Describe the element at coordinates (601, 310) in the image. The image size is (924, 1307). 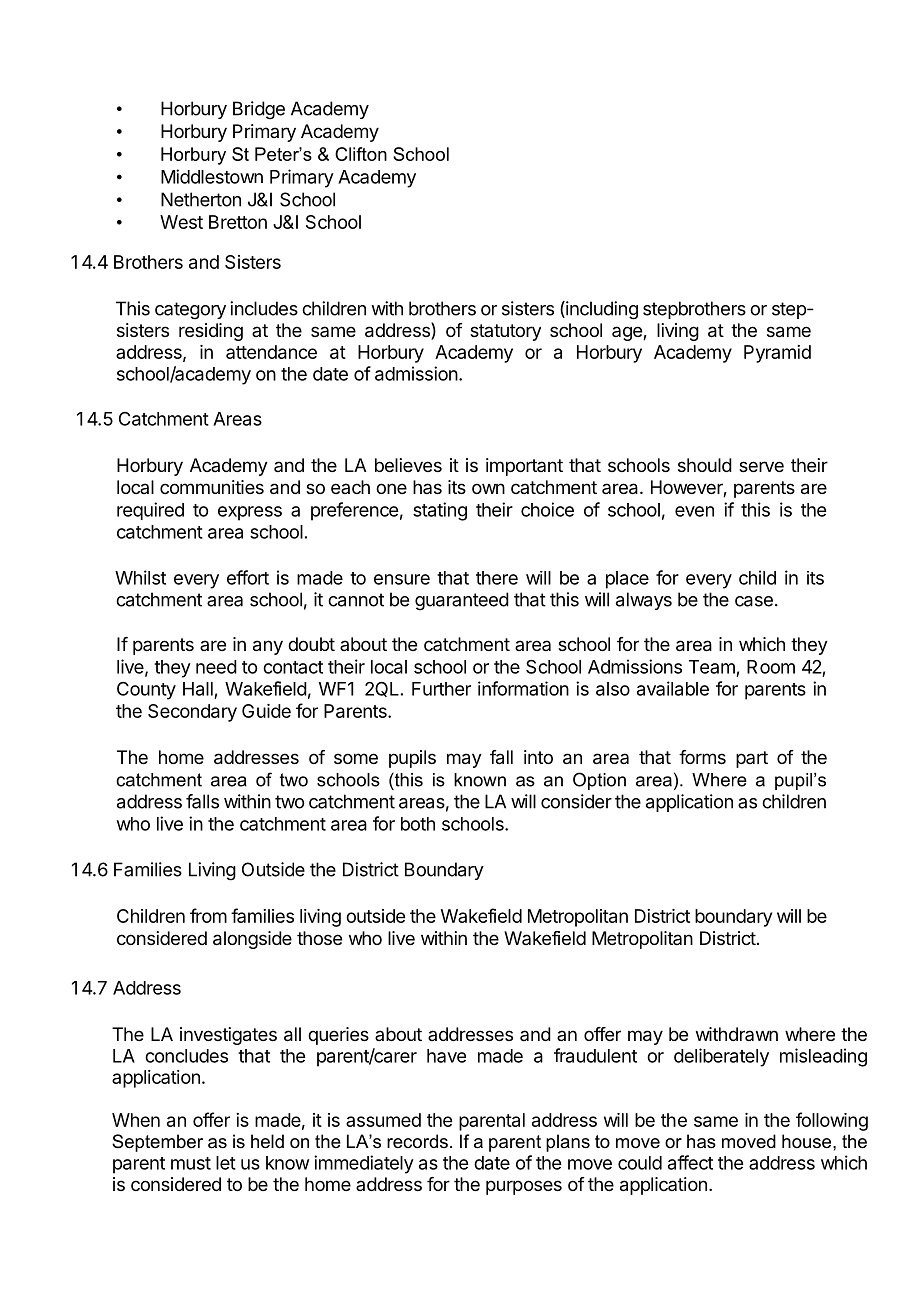
I see `including` at that location.
